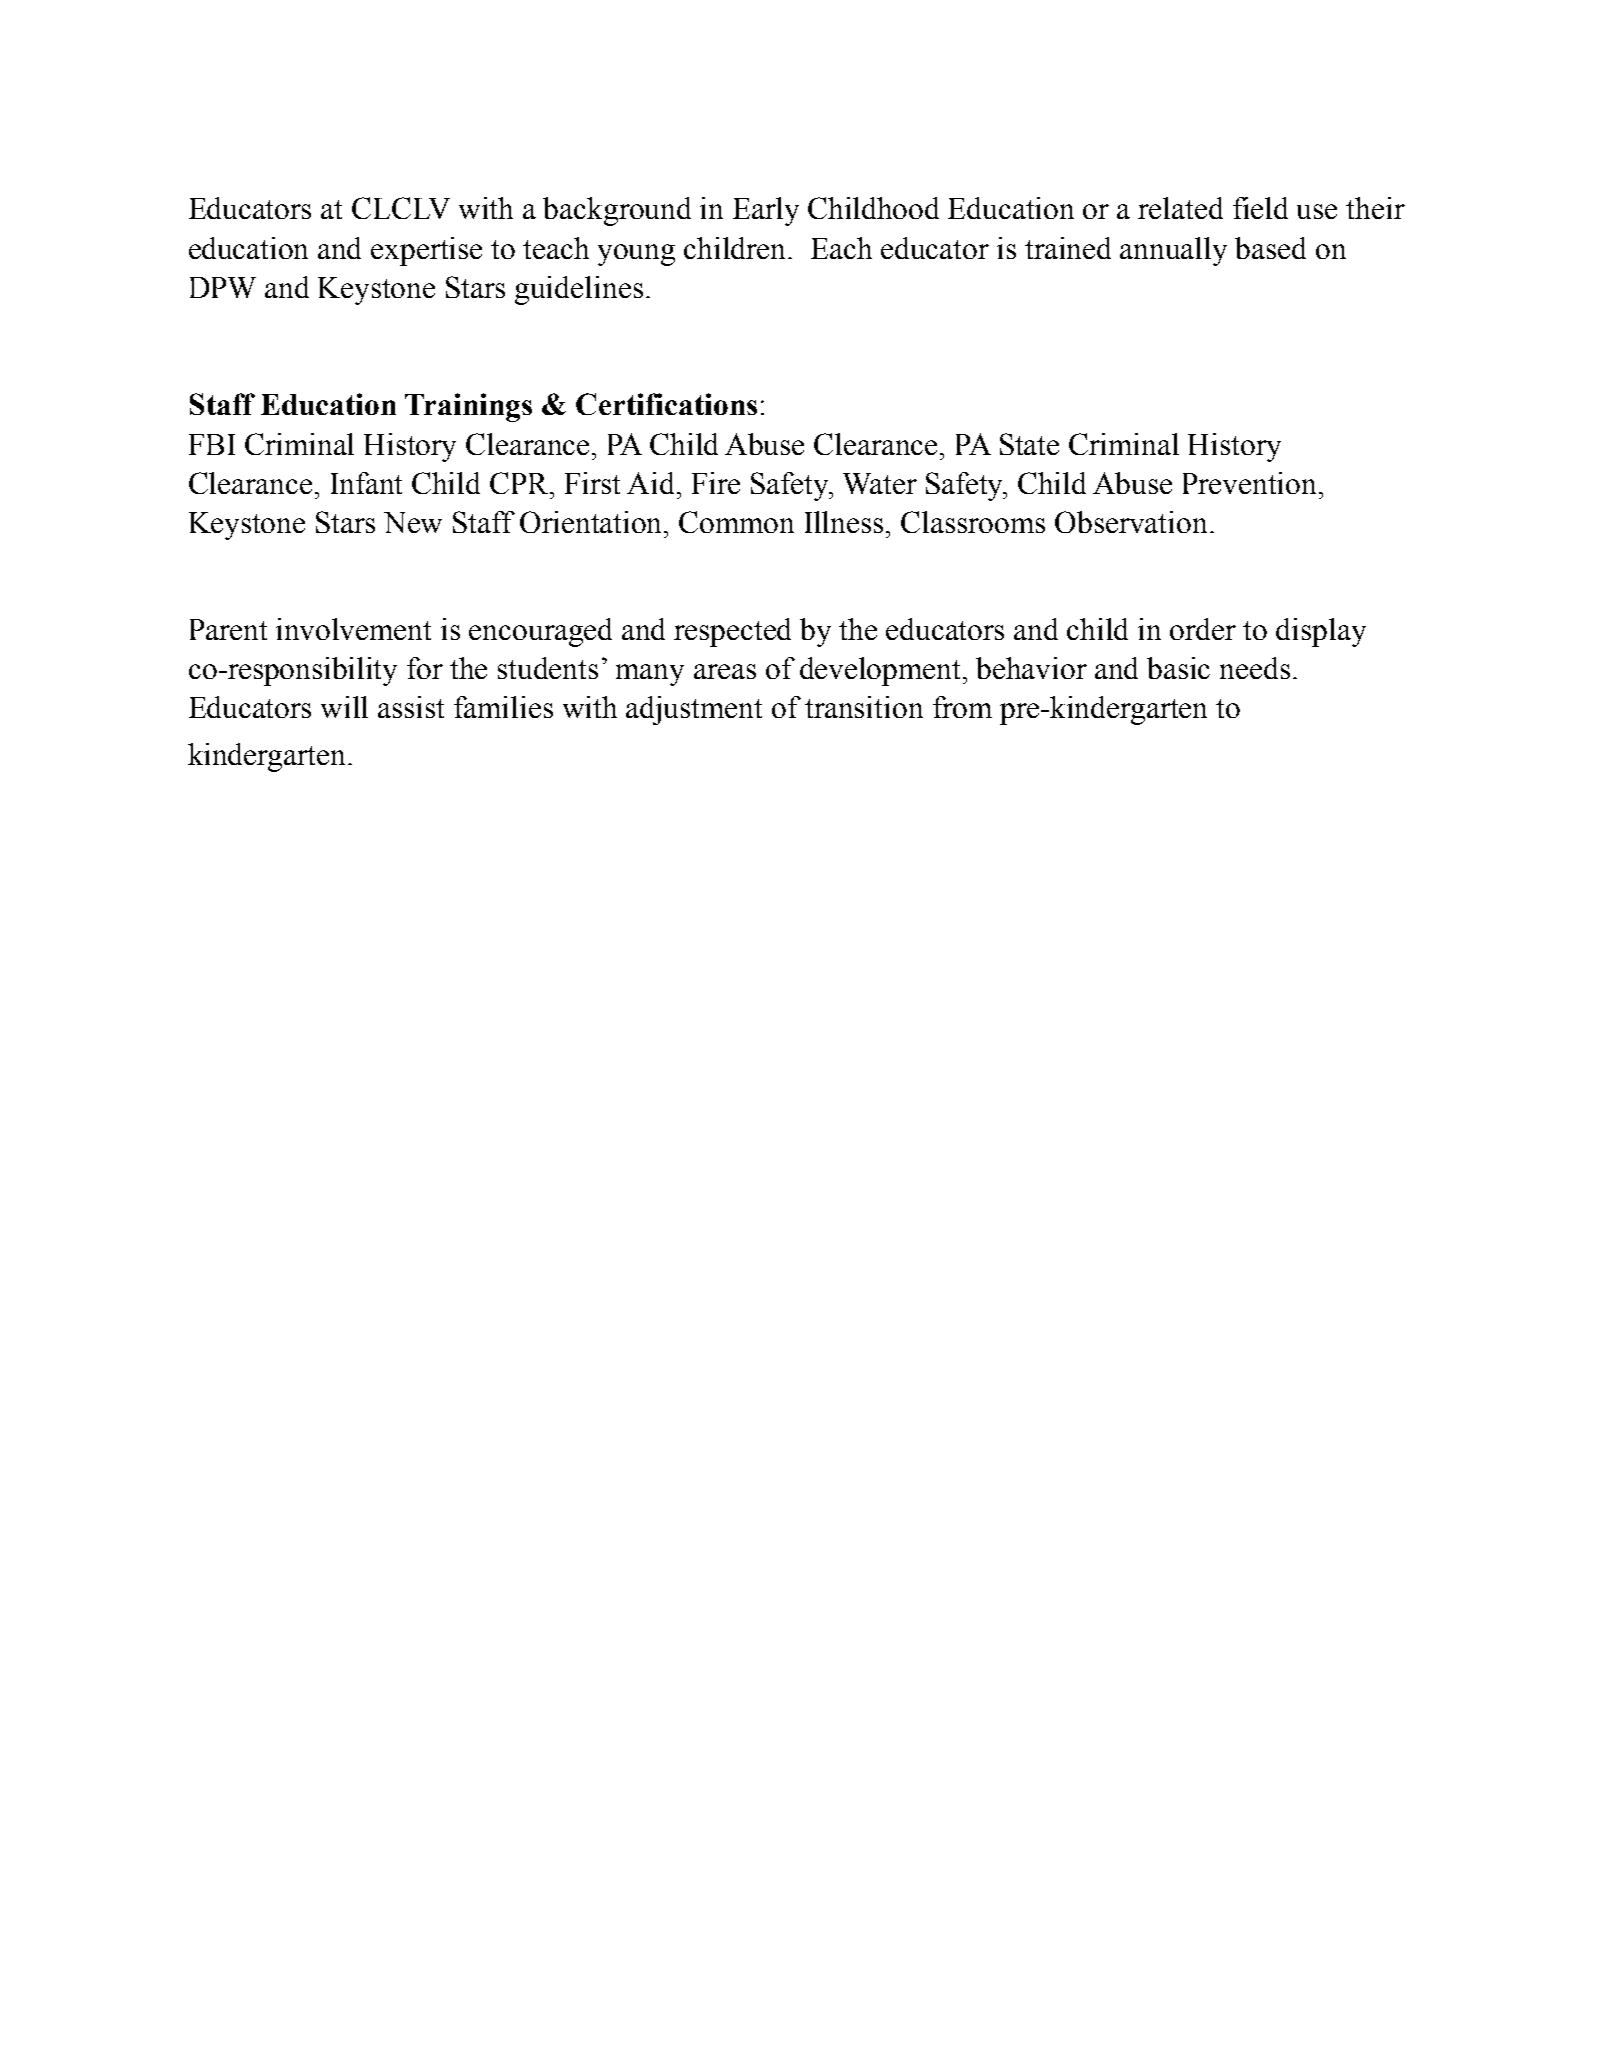  Describe the element at coordinates (1255, 668) in the page. I see `needs` at that location.
